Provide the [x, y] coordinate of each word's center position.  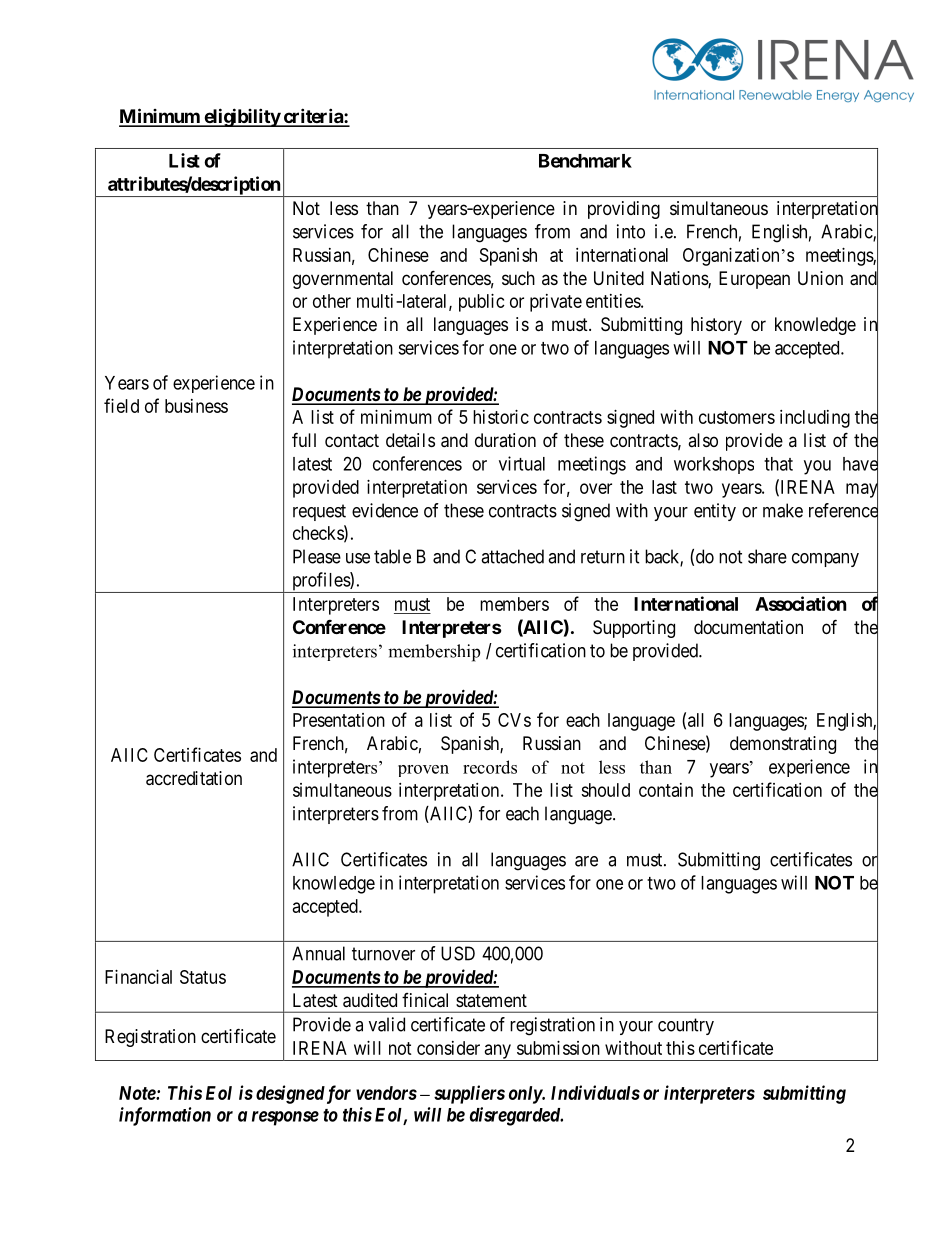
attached [512, 556]
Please [317, 556]
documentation [748, 627]
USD [458, 953]
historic [501, 417]
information [165, 1116]
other [332, 301]
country [686, 1026]
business [196, 406]
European [754, 280]
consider [448, 1048]
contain [666, 790]
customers [737, 417]
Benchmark [585, 161]
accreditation [194, 778]
